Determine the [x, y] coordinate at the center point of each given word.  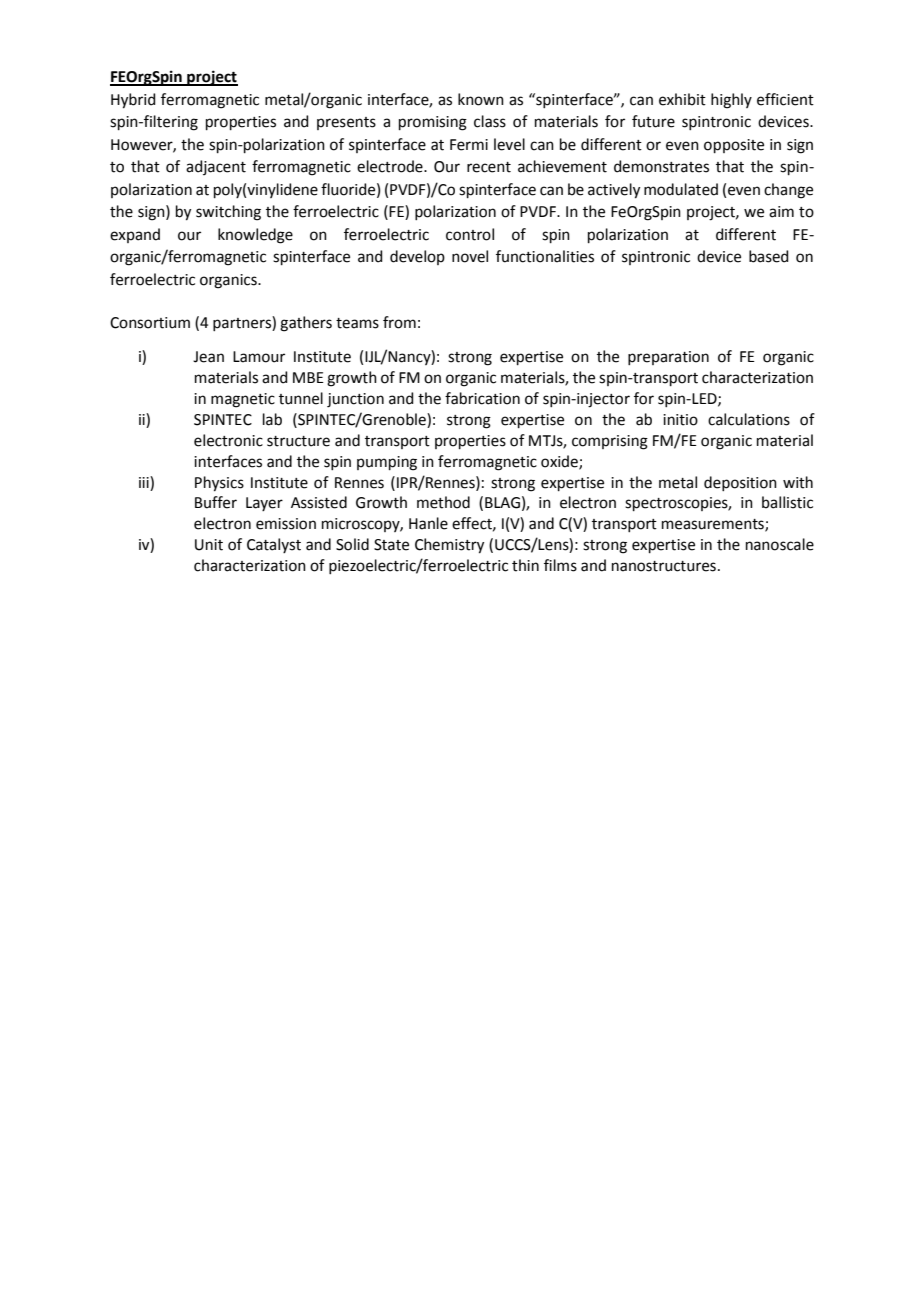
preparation [668, 358]
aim [781, 212]
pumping [387, 463]
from [399, 322]
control [470, 234]
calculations [749, 419]
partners [243, 323]
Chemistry [449, 546]
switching [228, 213]
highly [731, 101]
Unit [209, 545]
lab [272, 419]
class [490, 121]
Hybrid [133, 101]
